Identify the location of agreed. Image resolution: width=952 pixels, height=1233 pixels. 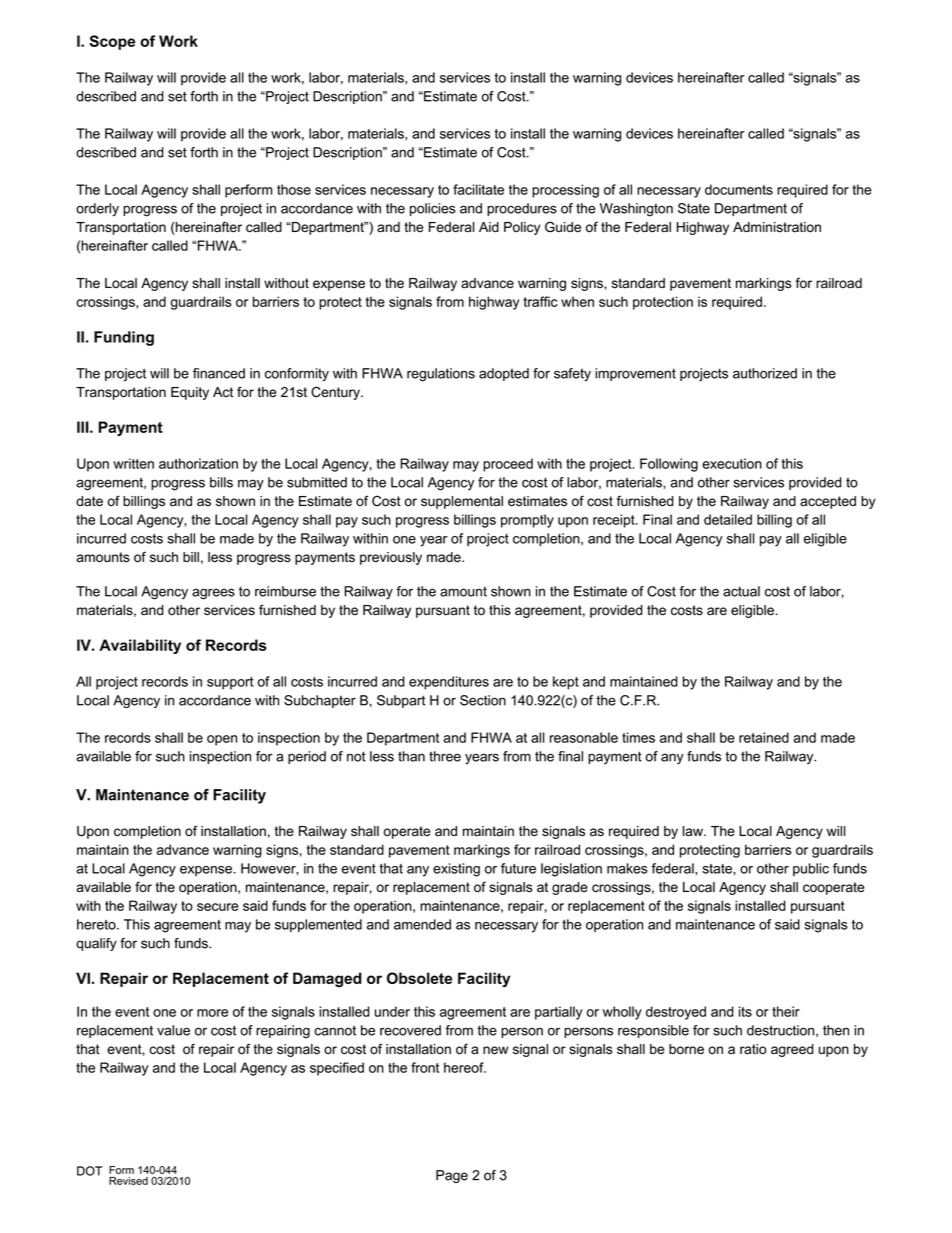
(792, 1050).
